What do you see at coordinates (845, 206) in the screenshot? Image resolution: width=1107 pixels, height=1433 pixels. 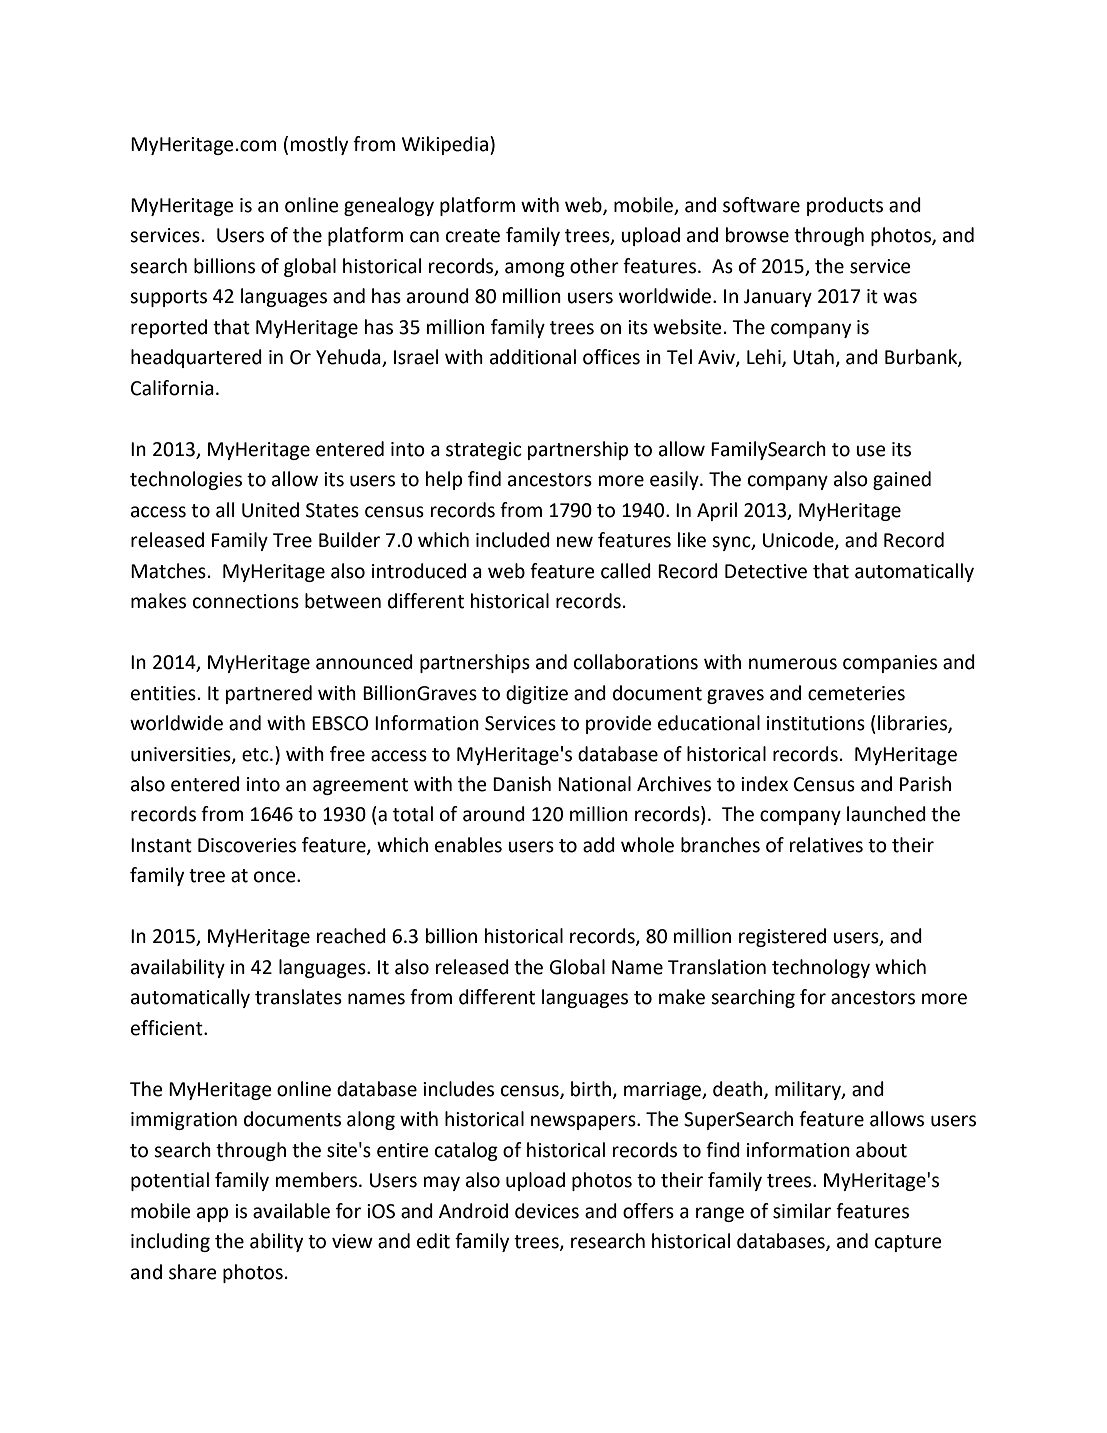 I see `products` at bounding box center [845, 206].
